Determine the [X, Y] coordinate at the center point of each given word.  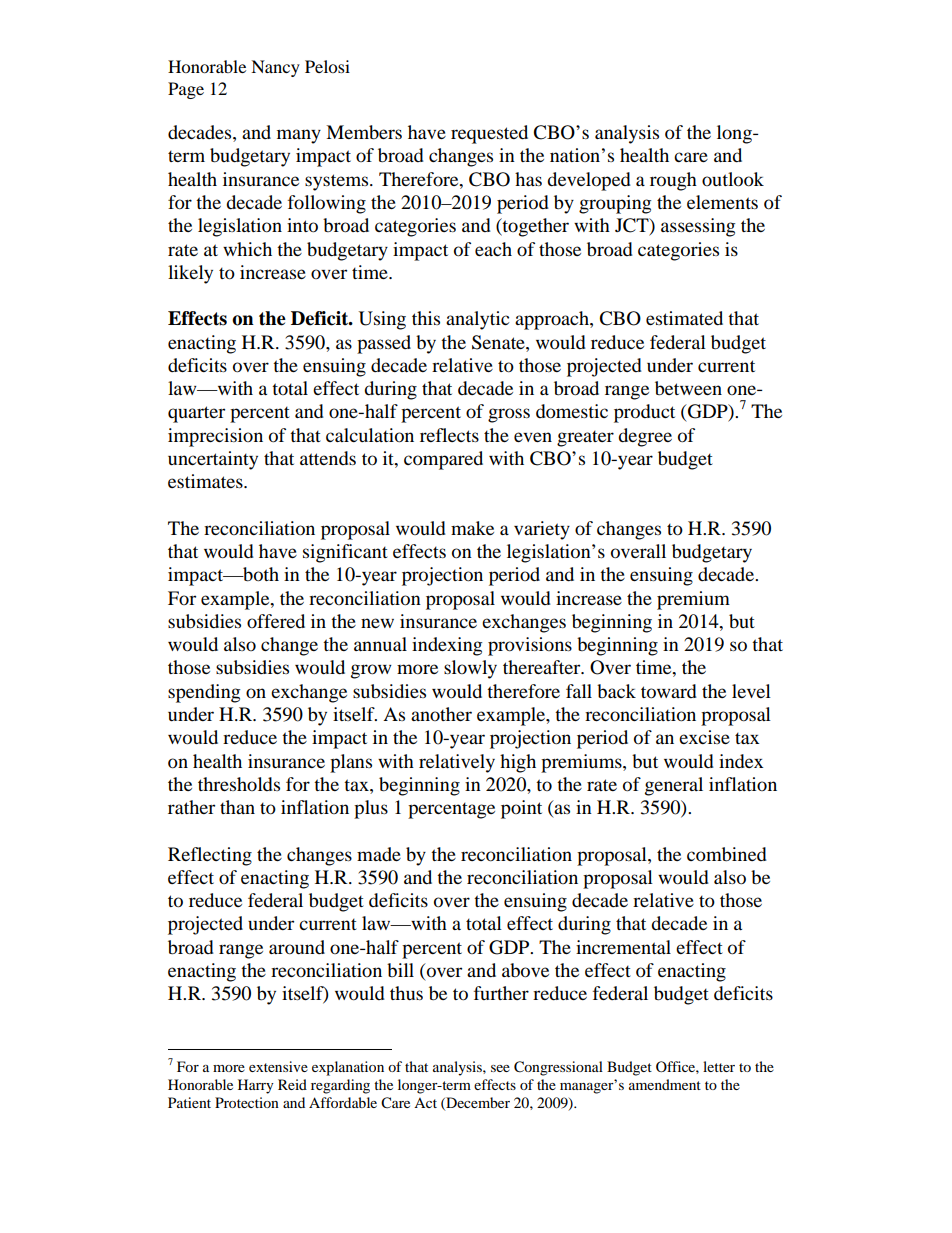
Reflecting [210, 856]
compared [443, 460]
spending [204, 693]
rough [673, 181]
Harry [256, 1086]
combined [727, 854]
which [247, 249]
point [521, 809]
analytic [477, 320]
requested [489, 134]
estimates [206, 481]
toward [669, 691]
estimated [684, 318]
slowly [470, 669]
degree [645, 437]
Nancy [275, 68]
